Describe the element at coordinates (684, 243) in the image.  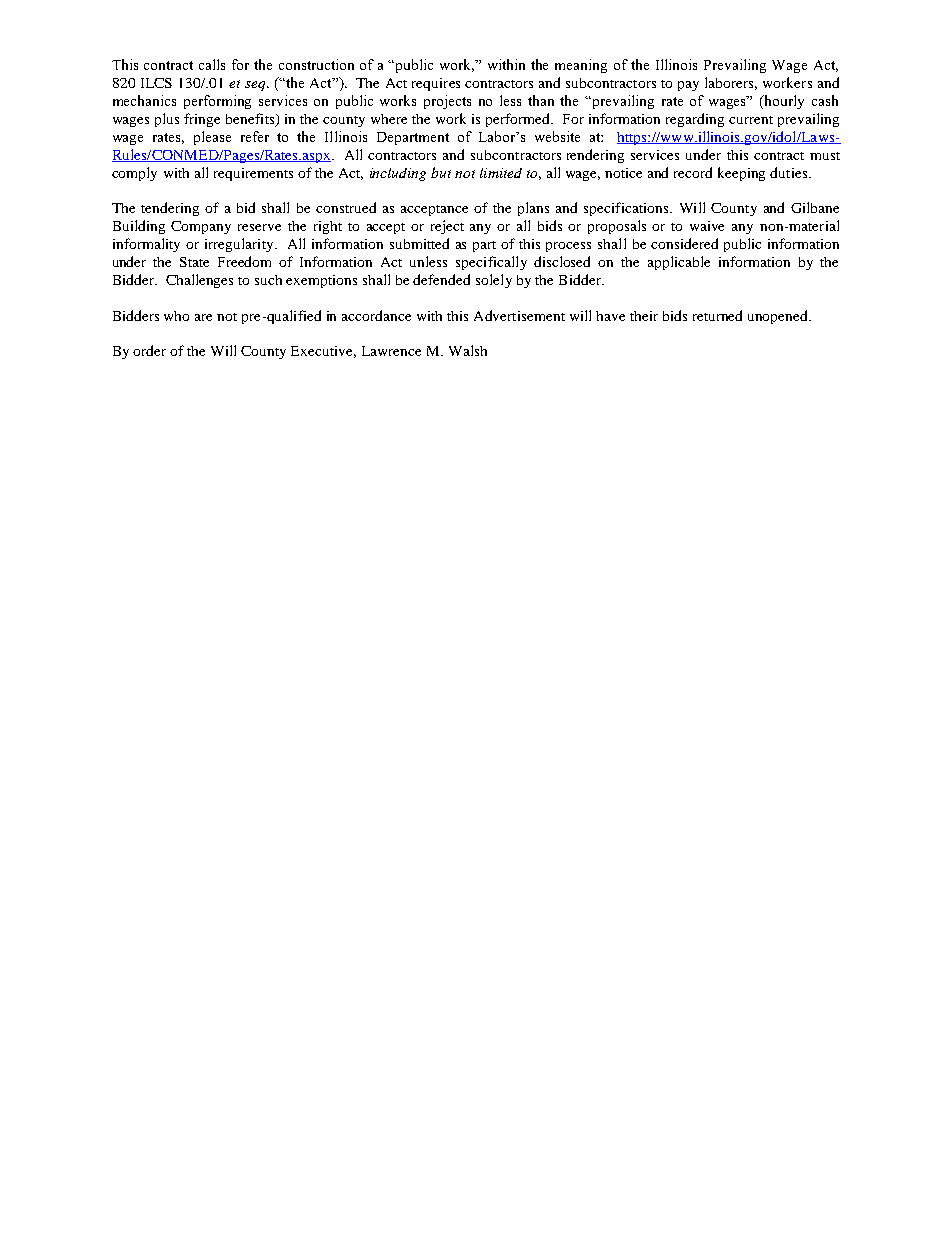
I see `considered` at that location.
